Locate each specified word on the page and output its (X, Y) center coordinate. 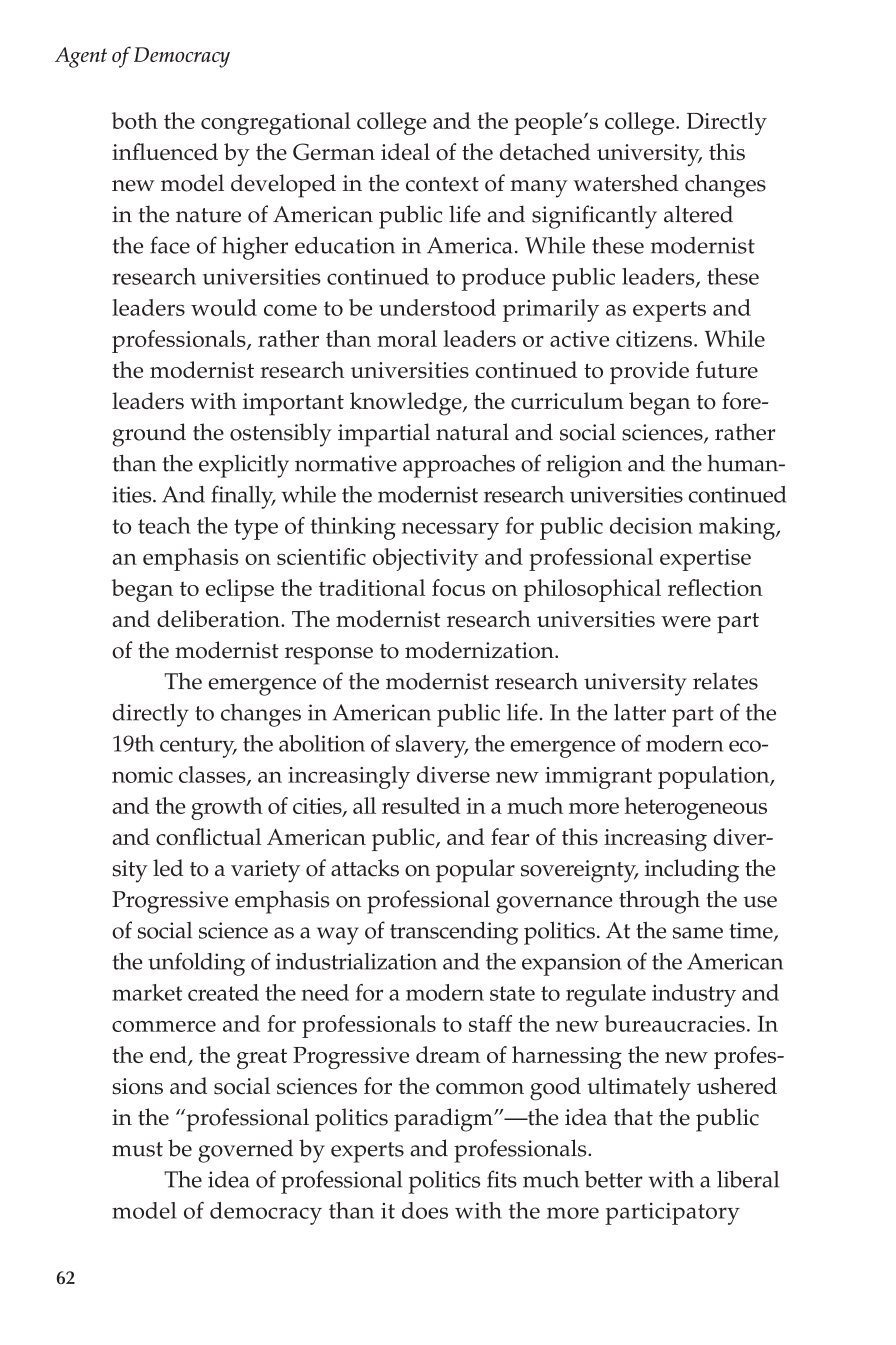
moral (407, 338)
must (137, 1149)
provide (649, 372)
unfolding (196, 964)
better (614, 1179)
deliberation (219, 619)
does (425, 1210)
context (442, 184)
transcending (454, 933)
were (686, 622)
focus (458, 587)
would (224, 307)
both (135, 120)
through (659, 902)
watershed (626, 183)
